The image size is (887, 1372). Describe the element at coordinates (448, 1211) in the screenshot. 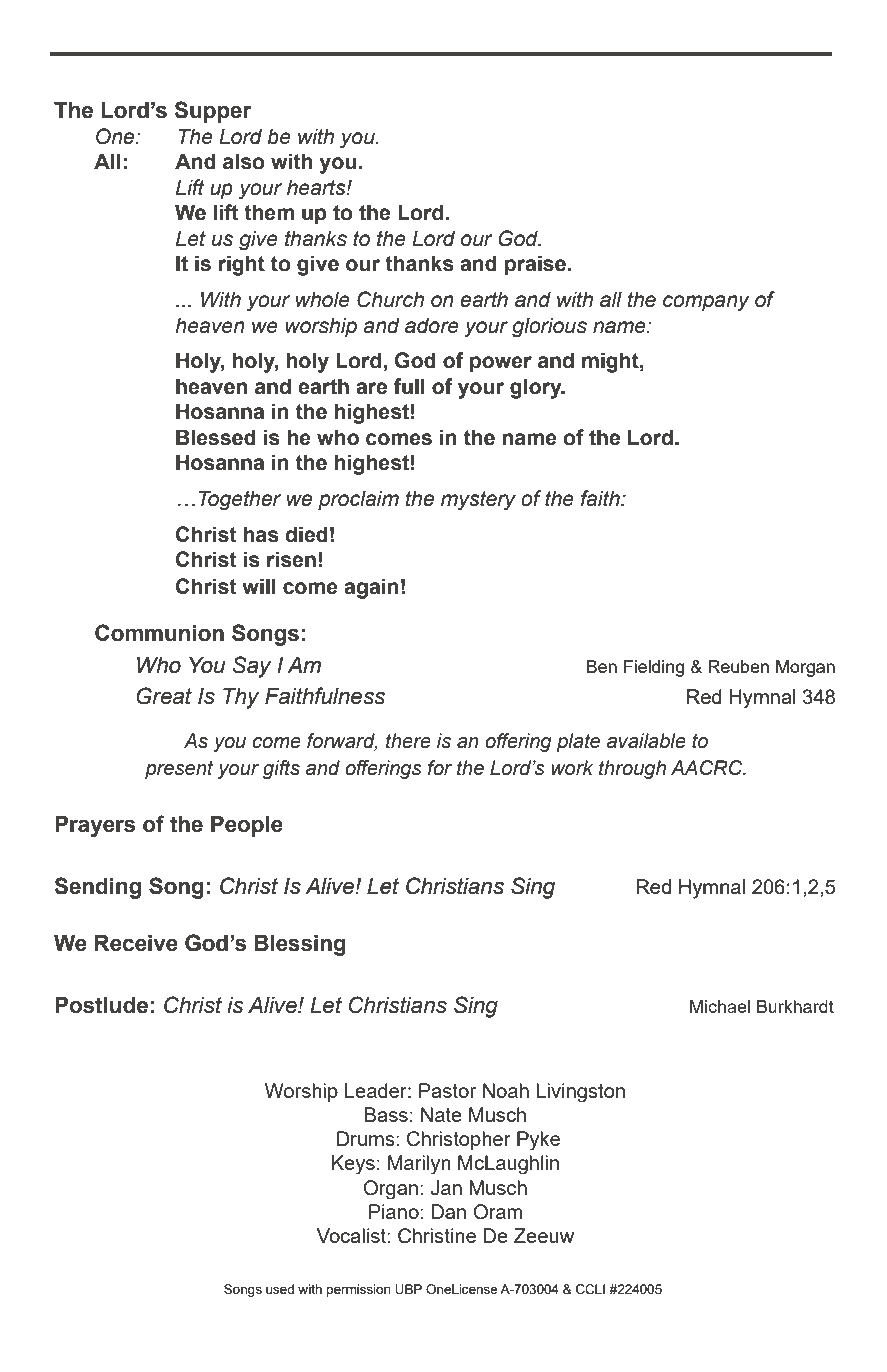

I see `Dan` at that location.
